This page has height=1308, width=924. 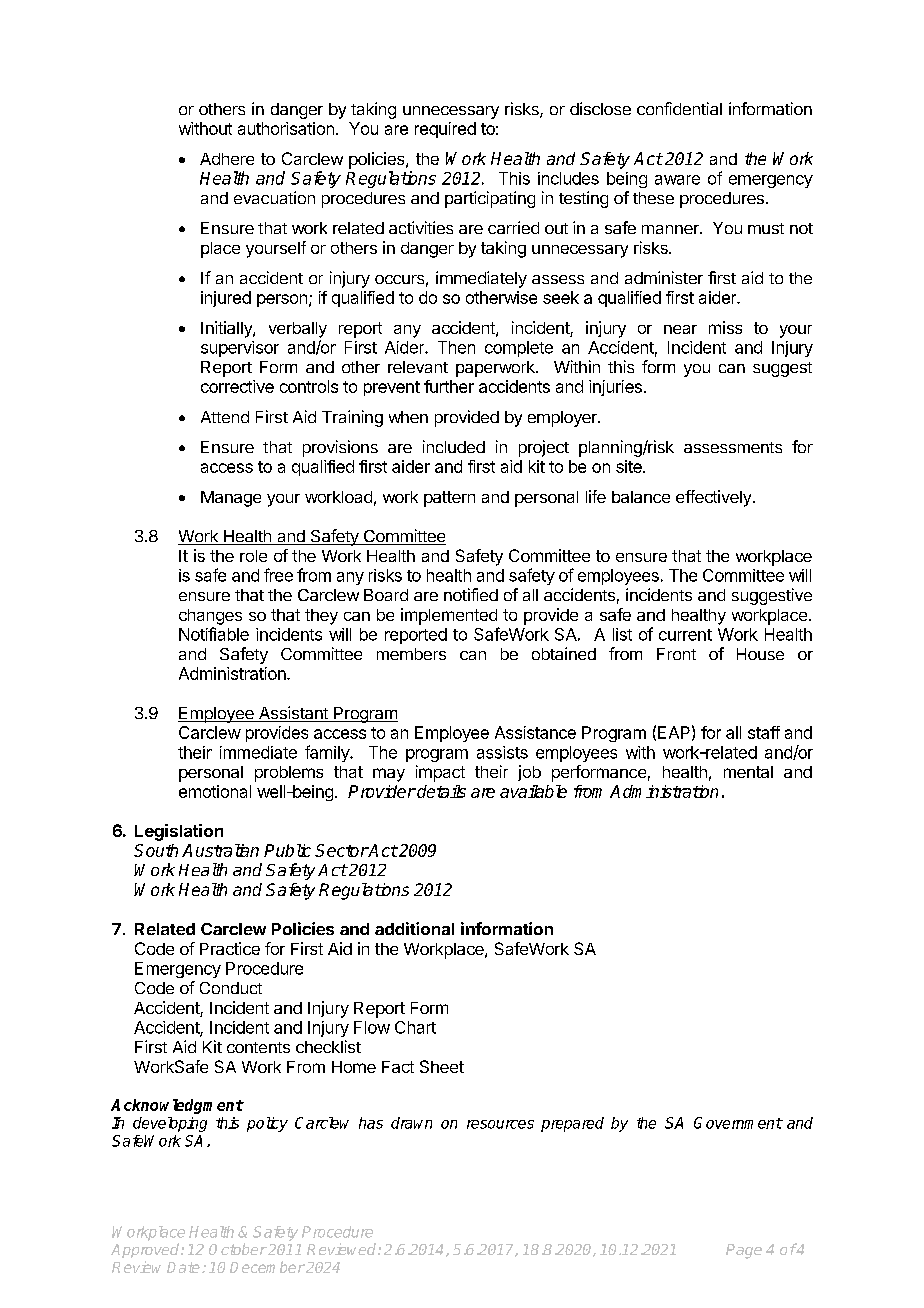 What do you see at coordinates (676, 654) in the page?
I see `Front` at bounding box center [676, 654].
